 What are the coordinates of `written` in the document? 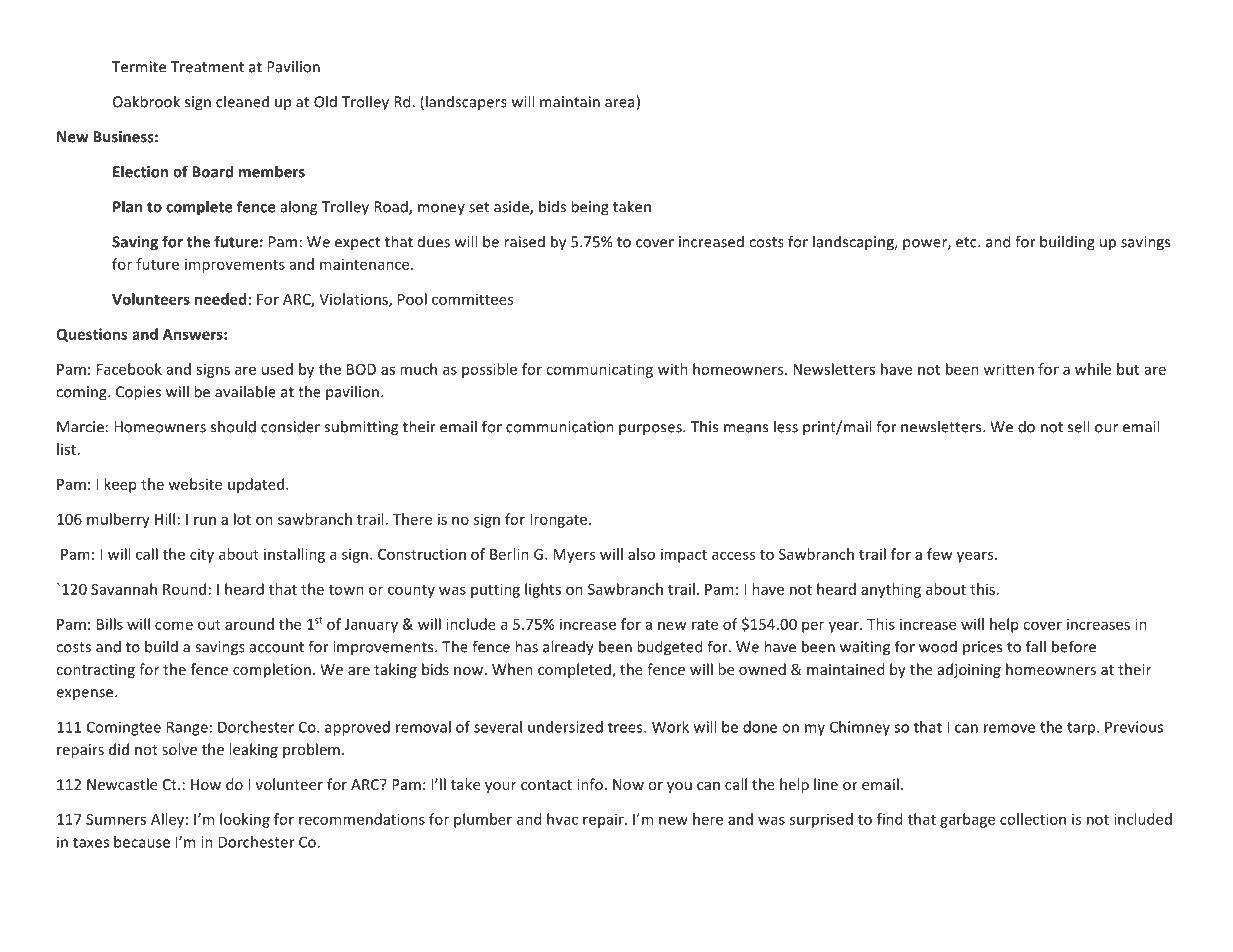 It's located at (1008, 369).
